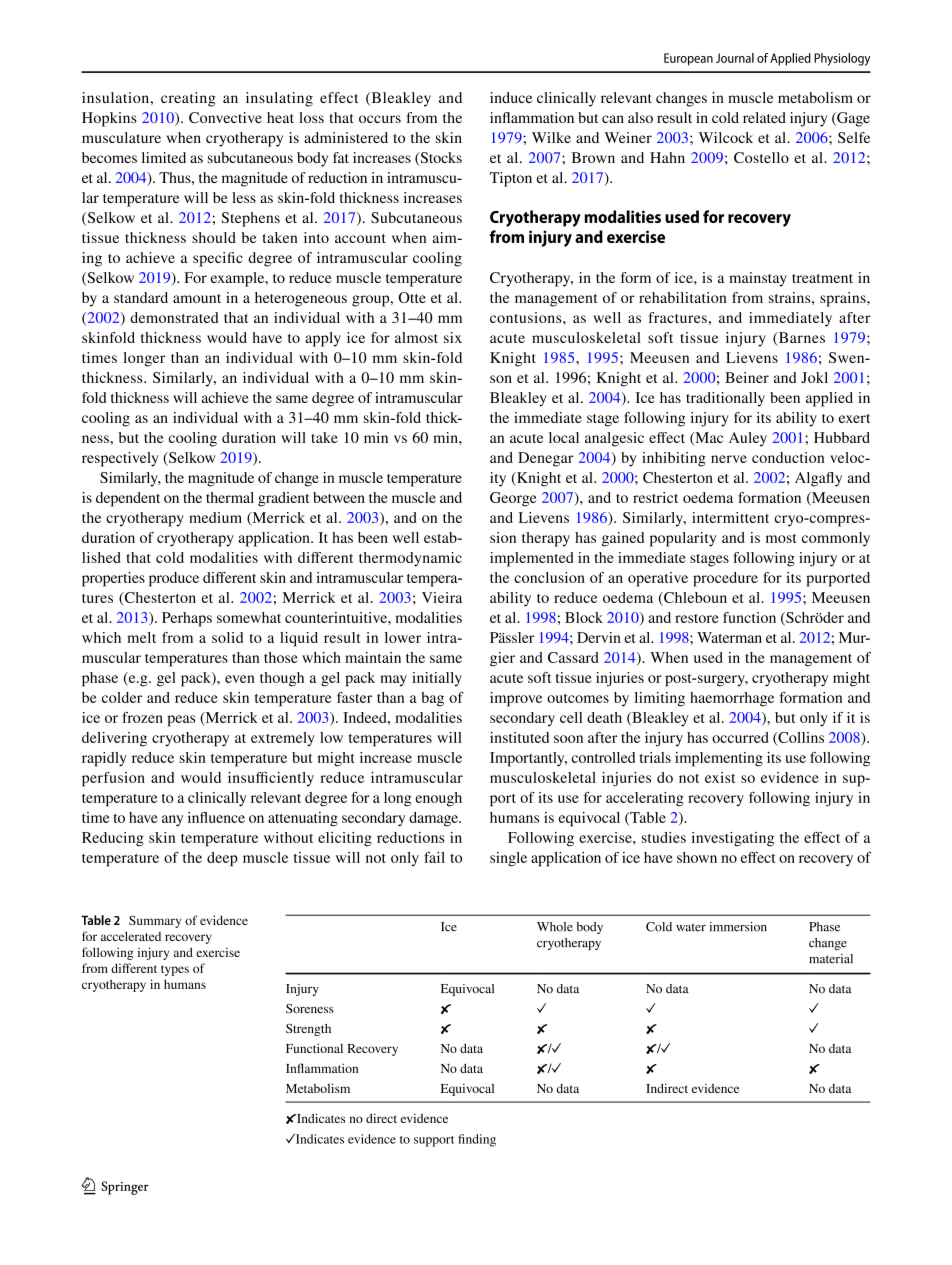  Describe the element at coordinates (438, 799) in the screenshot. I see `enough` at that location.
